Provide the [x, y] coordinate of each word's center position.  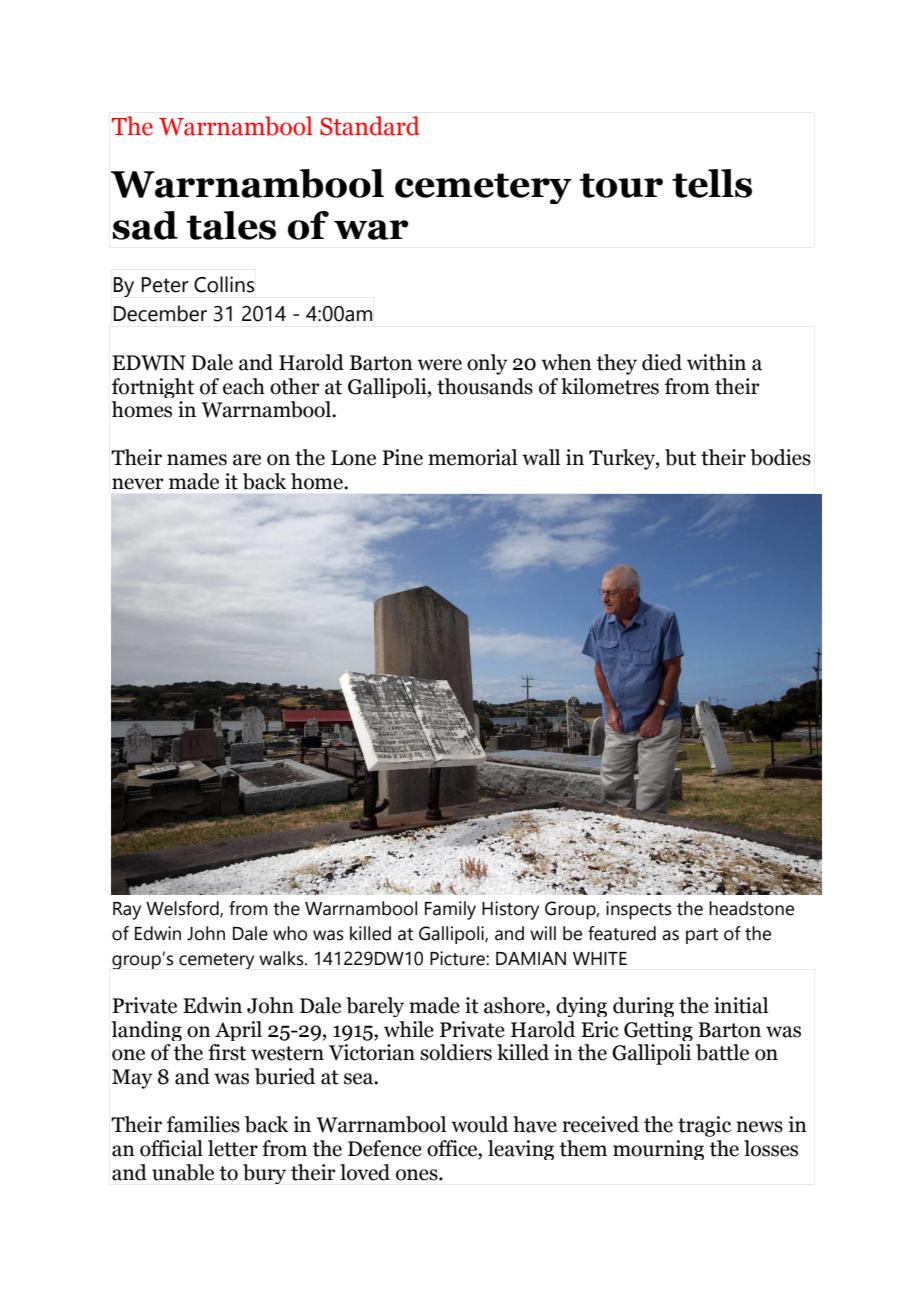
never [138, 484]
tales [231, 225]
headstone [751, 908]
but [680, 457]
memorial [472, 457]
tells [712, 183]
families [203, 1124]
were [439, 365]
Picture [458, 958]
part [702, 936]
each [244, 386]
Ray [127, 911]
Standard [370, 126]
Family [450, 910]
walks [282, 958]
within [716, 362]
